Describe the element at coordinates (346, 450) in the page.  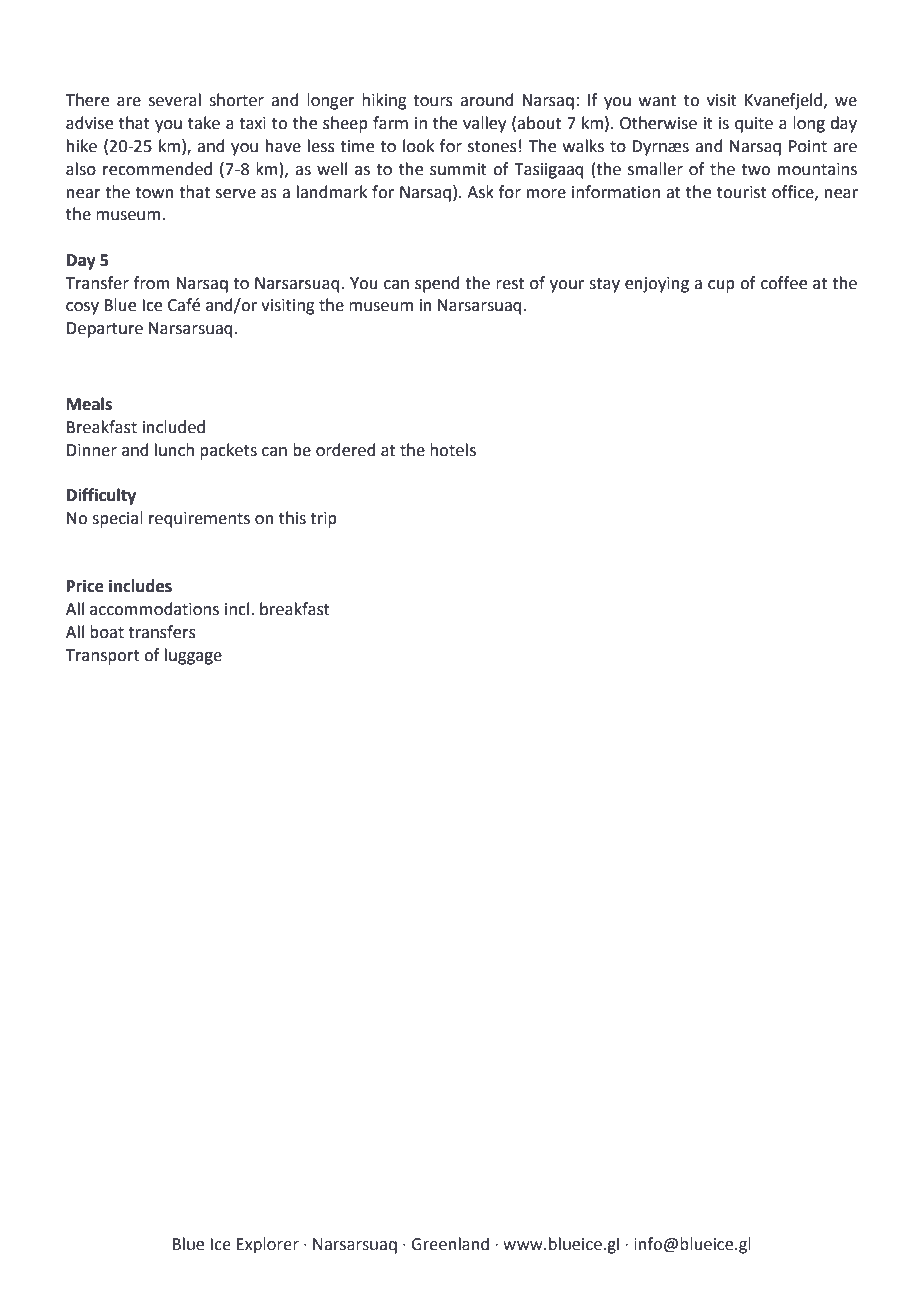
I see `ordered` at that location.
